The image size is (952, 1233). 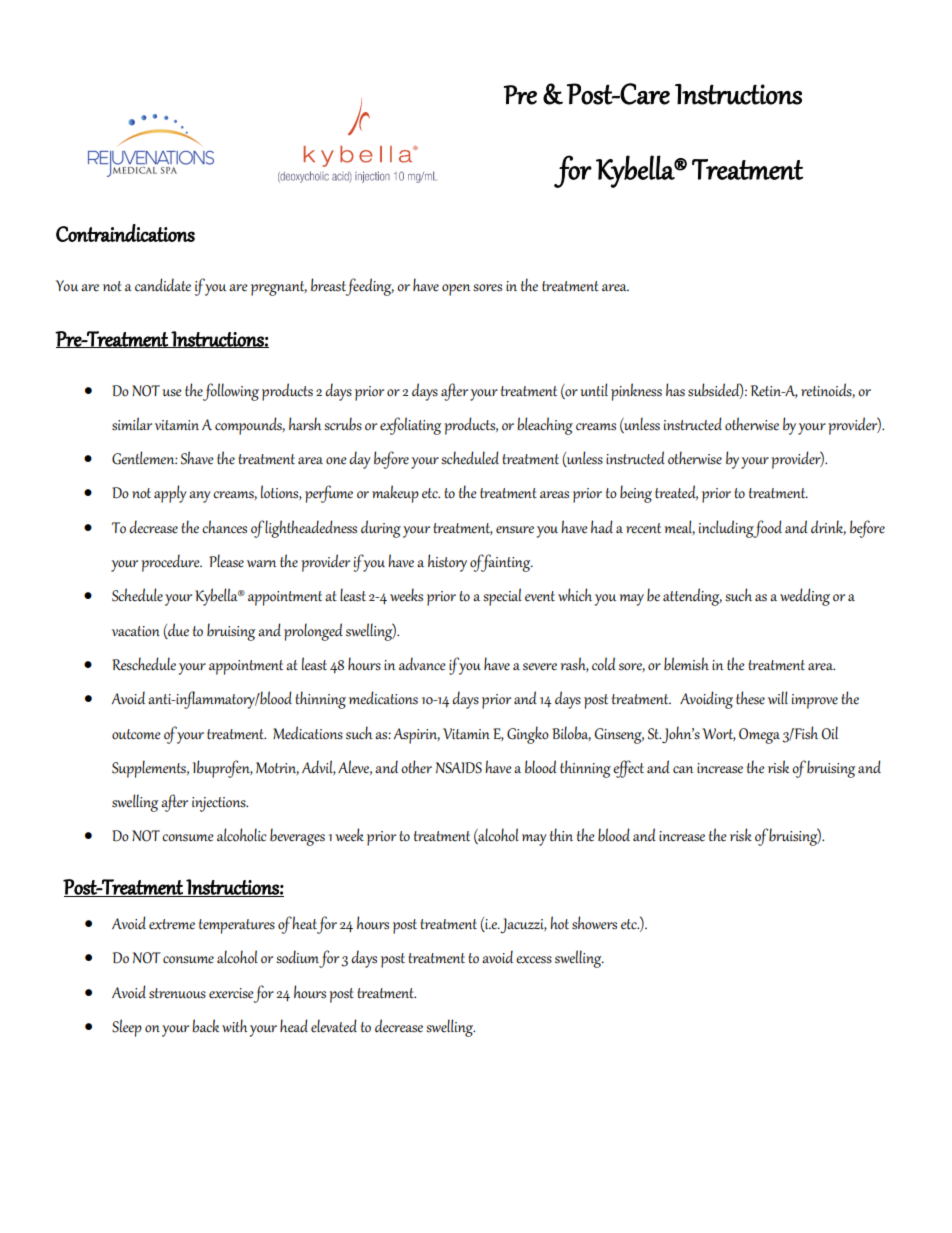 What do you see at coordinates (675, 390) in the screenshot?
I see `has` at bounding box center [675, 390].
